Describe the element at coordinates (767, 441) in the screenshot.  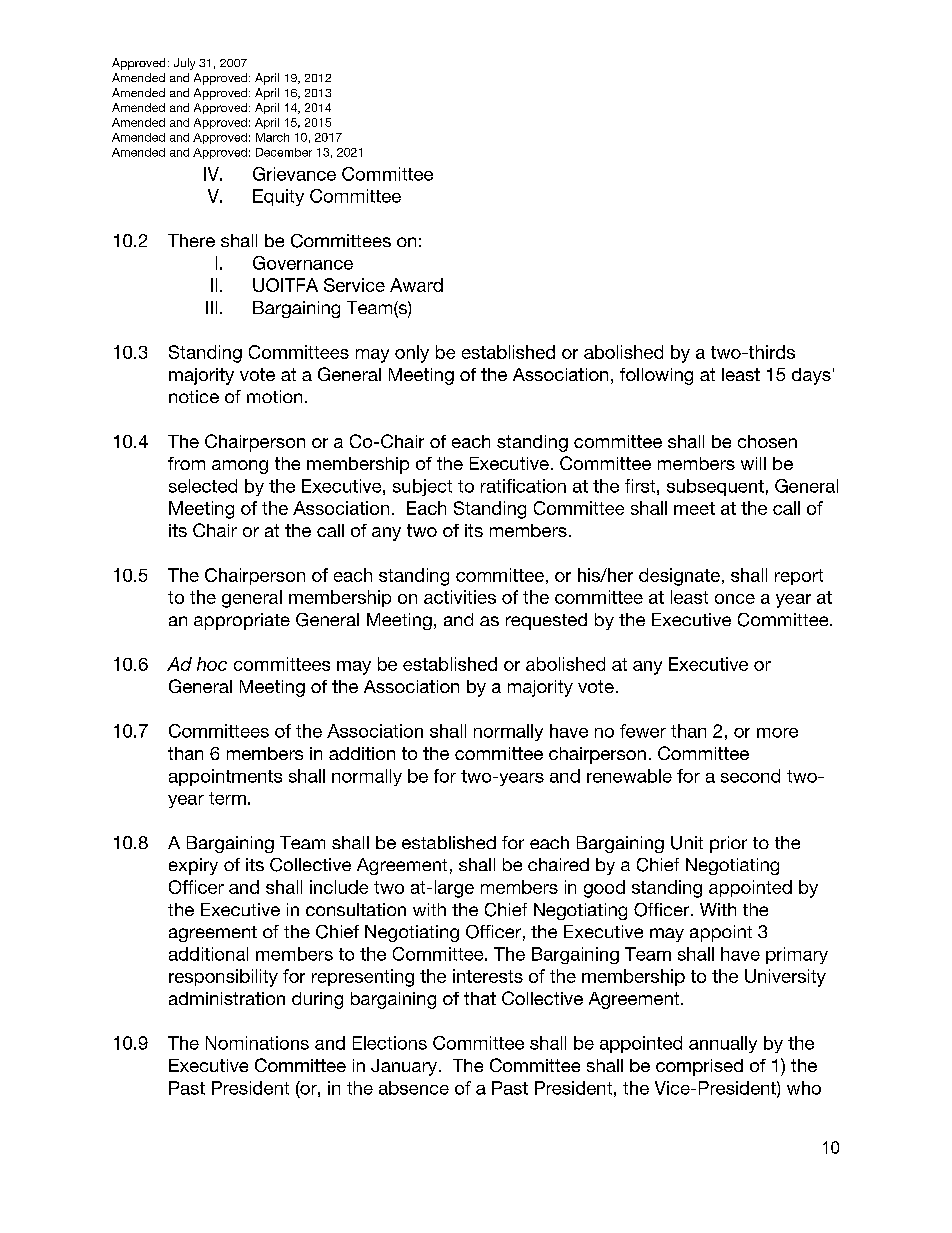
I see `chosen` at that location.
